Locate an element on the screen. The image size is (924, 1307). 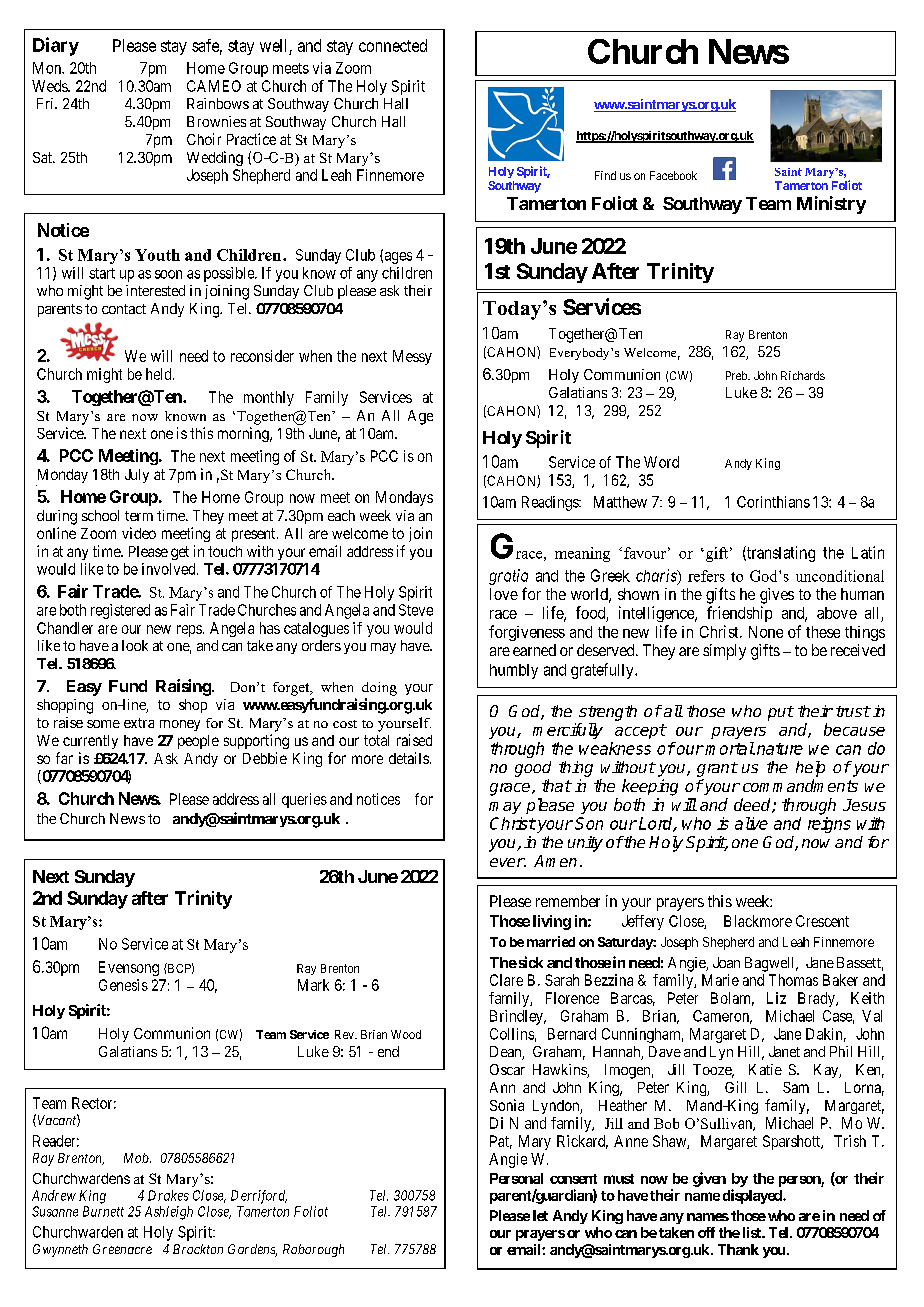
July is located at coordinates (137, 476).
